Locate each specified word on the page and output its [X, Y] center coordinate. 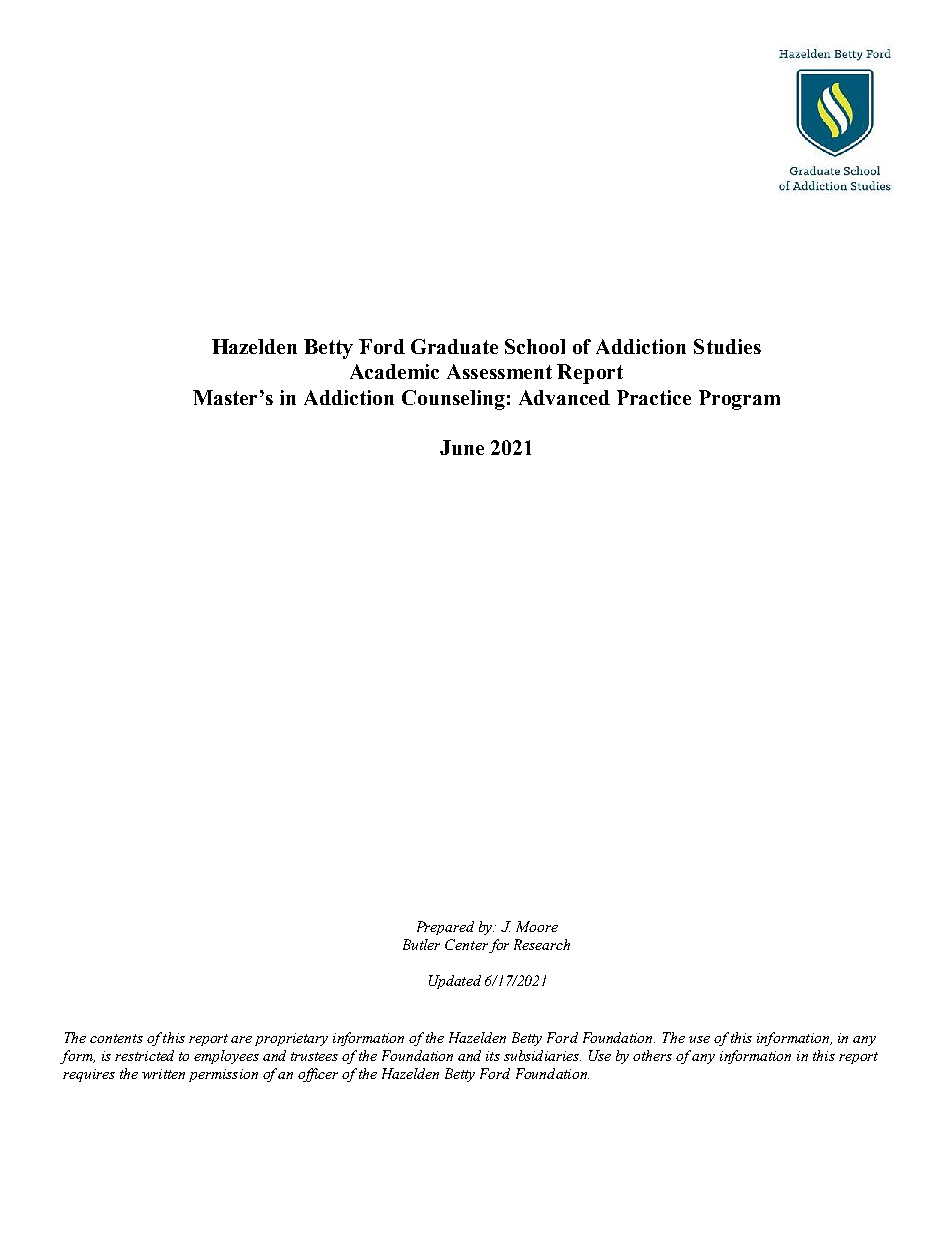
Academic [394, 371]
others [652, 1055]
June [462, 447]
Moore [537, 926]
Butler [421, 944]
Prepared [445, 928]
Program [739, 400]
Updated [455, 982]
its [493, 1056]
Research [542, 944]
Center [466, 944]
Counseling [453, 400]
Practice [654, 397]
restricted [144, 1055]
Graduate [454, 346]
